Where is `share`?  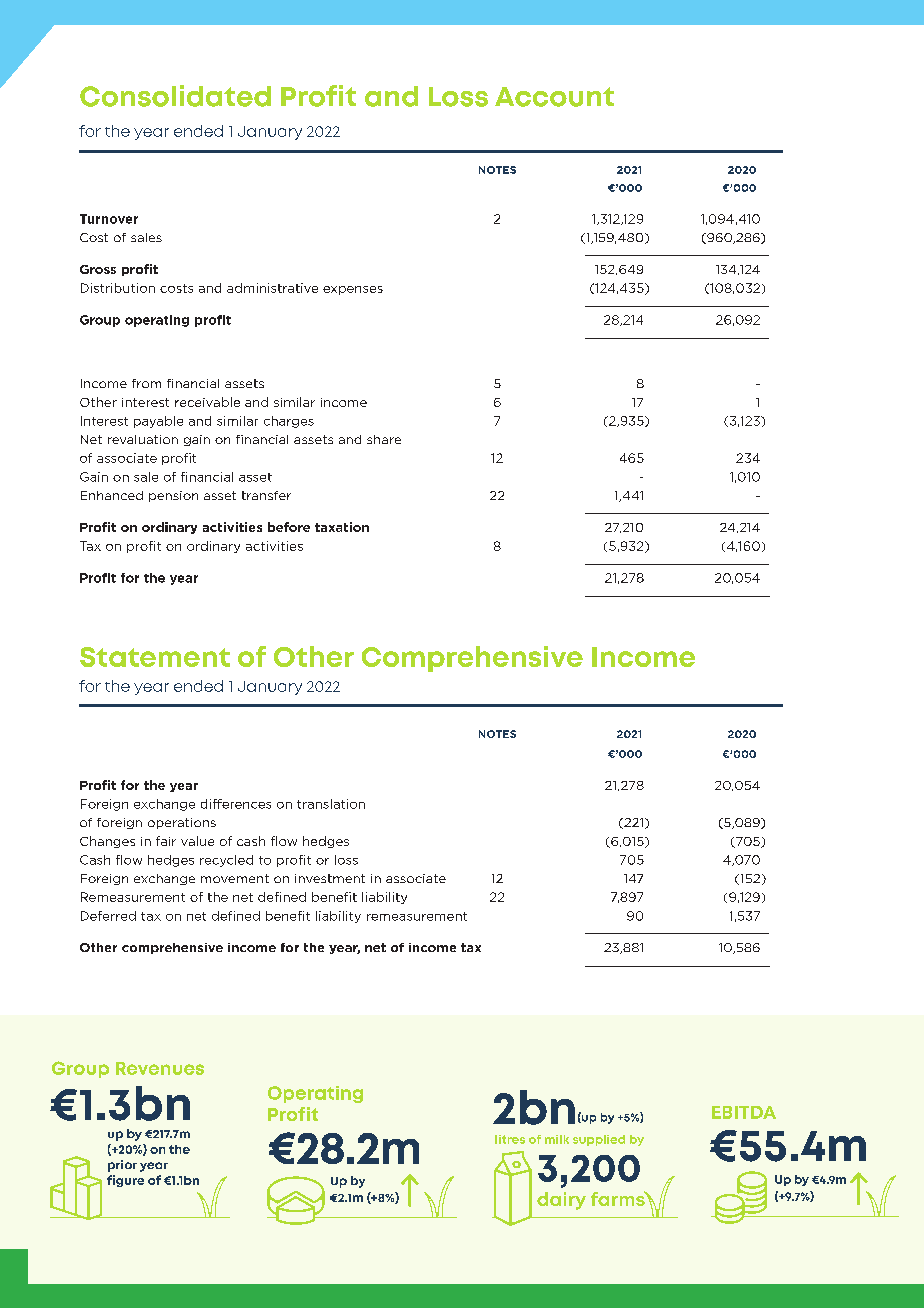
share is located at coordinates (384, 439).
